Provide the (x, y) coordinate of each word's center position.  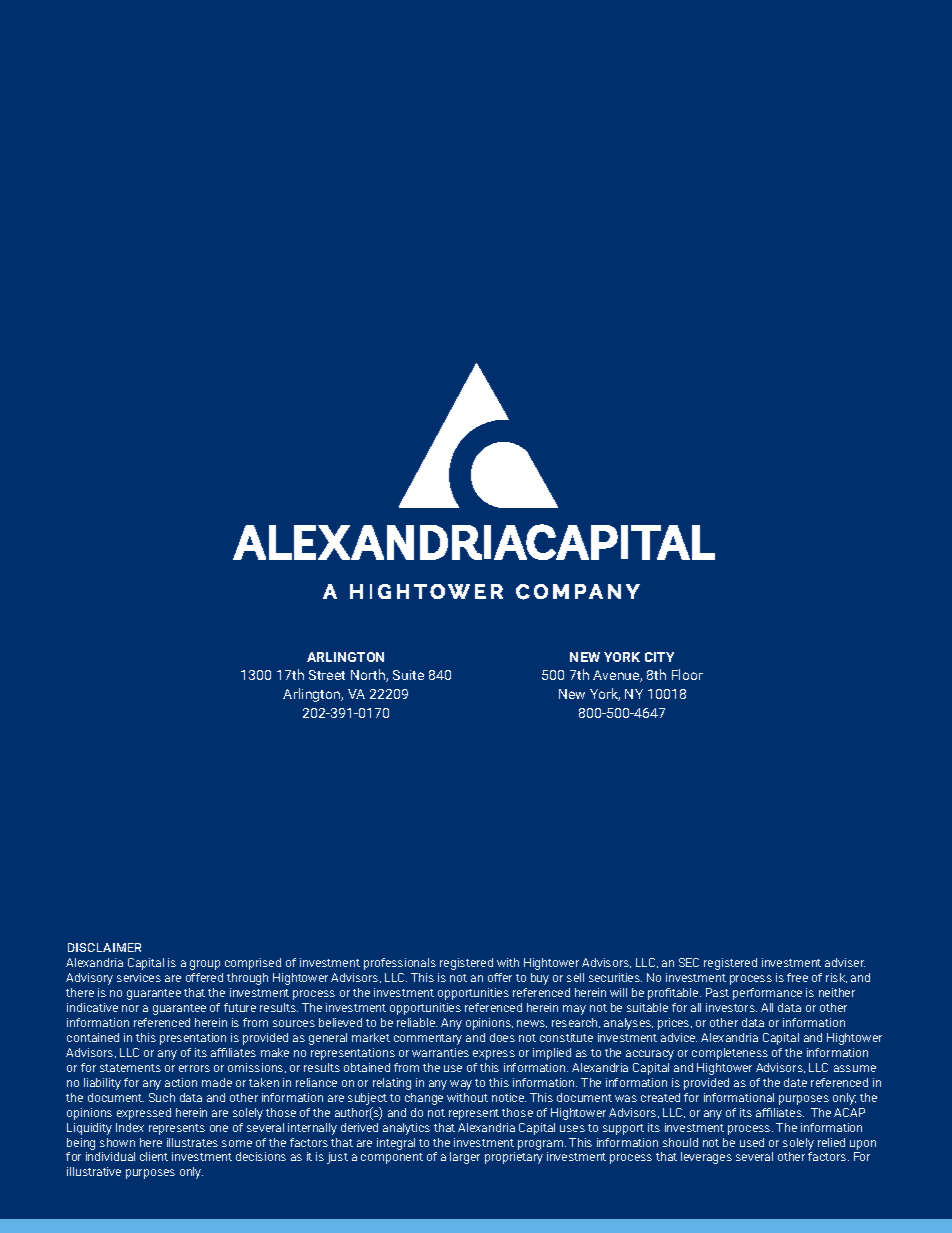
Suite (408, 675)
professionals (400, 964)
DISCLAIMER (104, 947)
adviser (845, 962)
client (154, 1156)
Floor (687, 674)
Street (327, 675)
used (752, 1142)
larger (465, 1158)
